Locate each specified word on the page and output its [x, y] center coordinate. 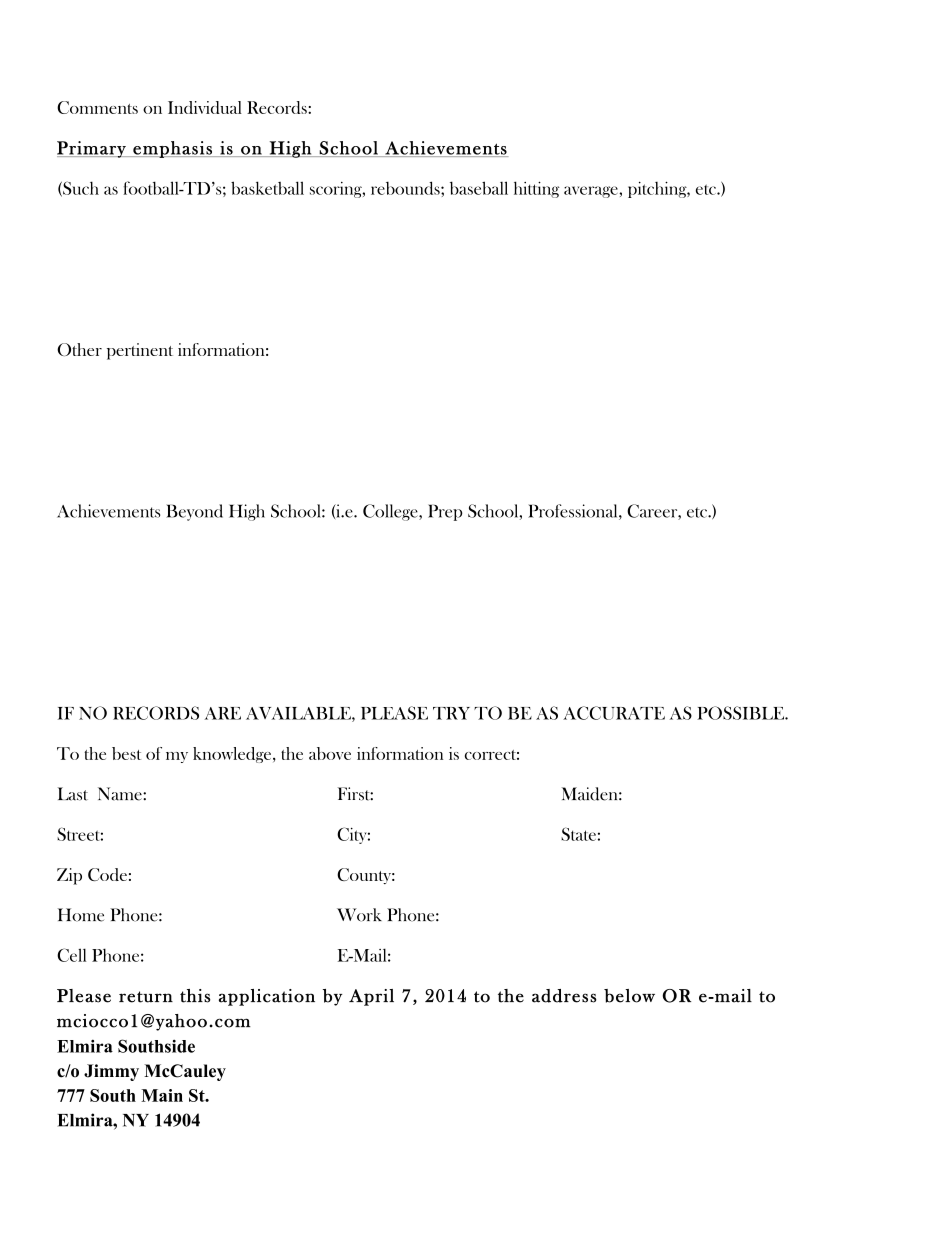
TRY [451, 713]
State [578, 834]
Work [359, 915]
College [391, 512]
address [564, 996]
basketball [267, 188]
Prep [445, 512]
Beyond [194, 512]
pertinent [140, 351]
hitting [537, 189]
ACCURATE [614, 713]
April [371, 997]
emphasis [172, 149]
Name [121, 794]
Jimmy [111, 1072]
